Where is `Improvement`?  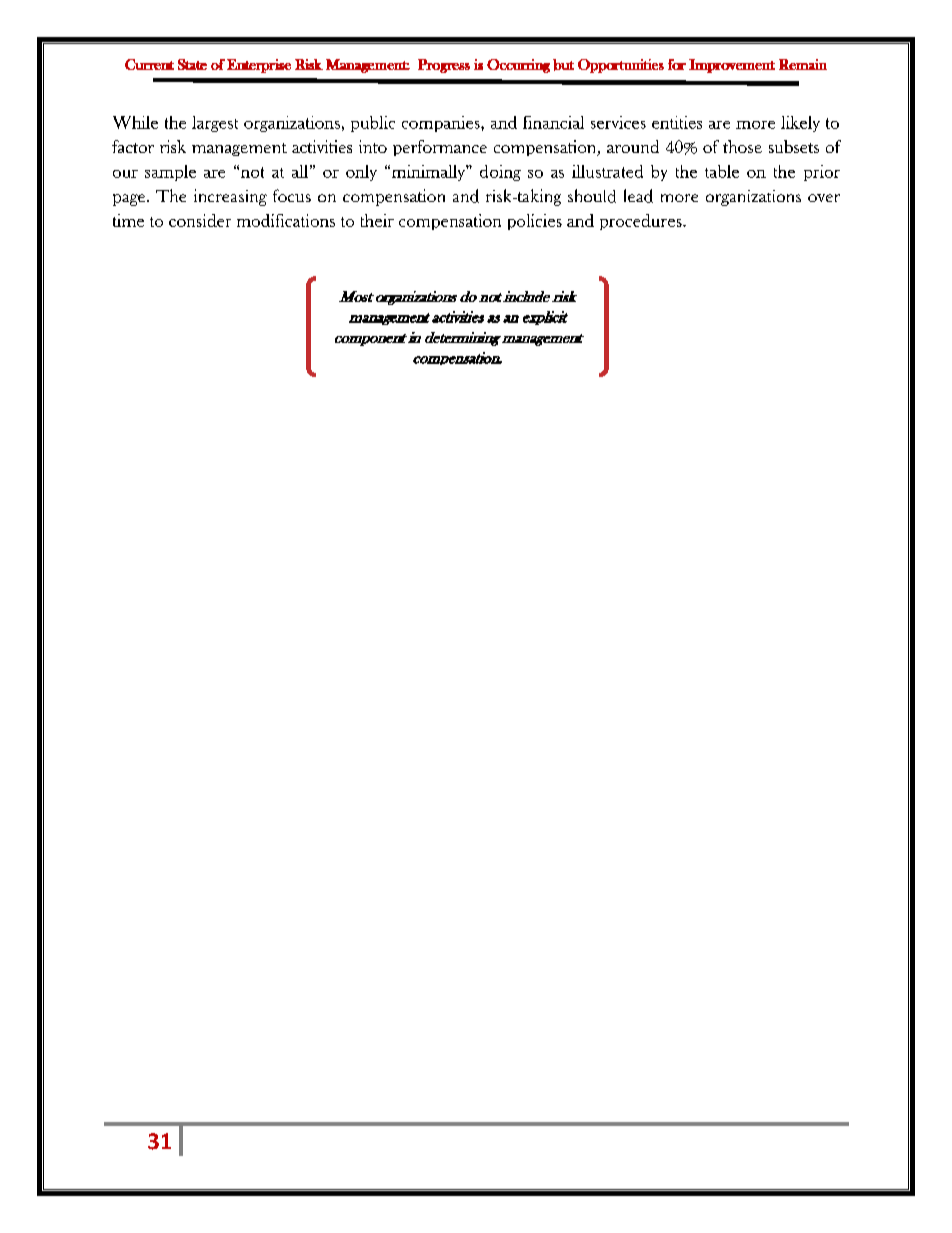
Improvement is located at coordinates (732, 66).
